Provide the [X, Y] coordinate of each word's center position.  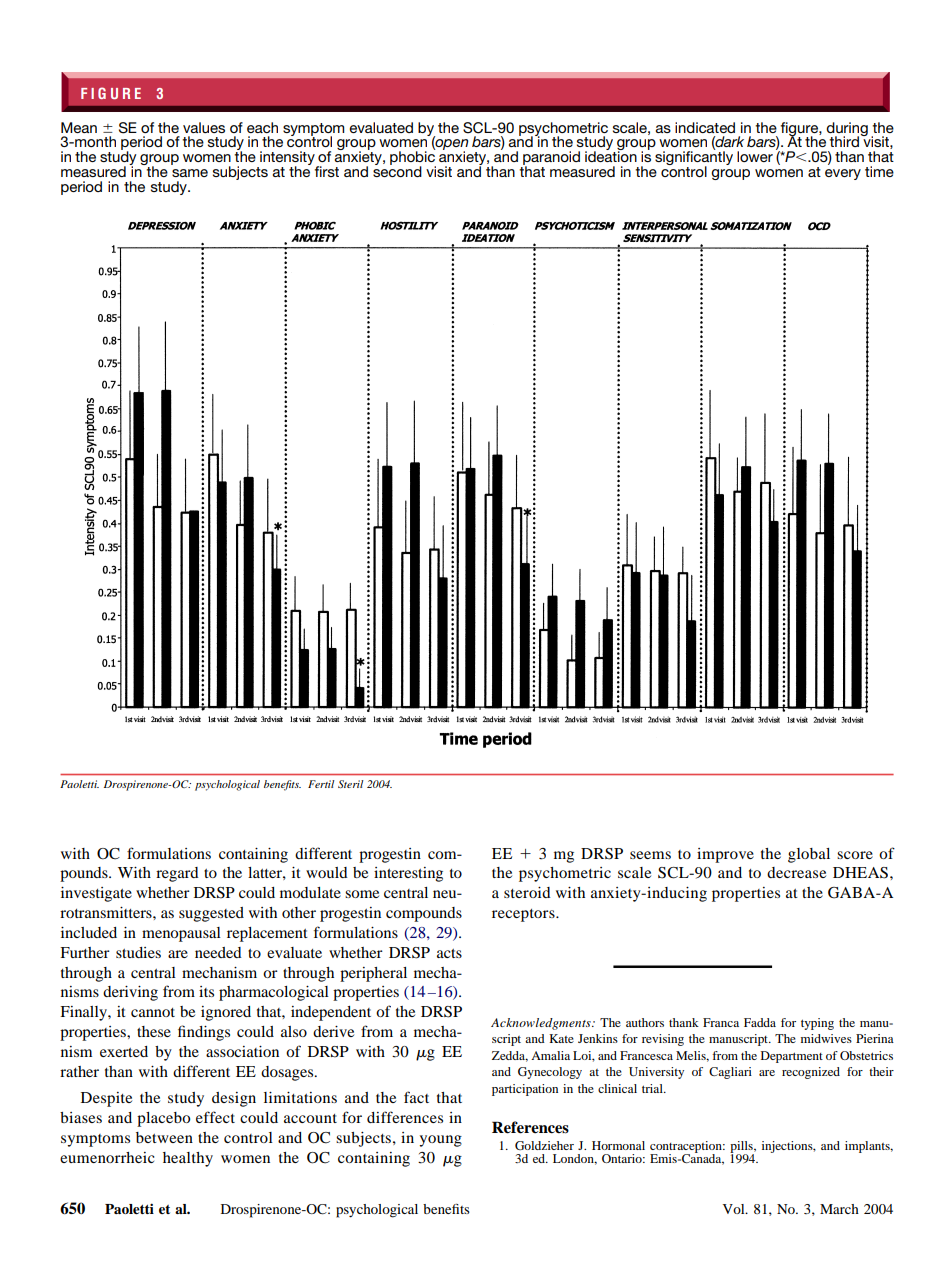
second [397, 170]
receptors [524, 915]
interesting [408, 874]
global [809, 855]
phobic [413, 158]
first [327, 171]
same [190, 173]
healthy [188, 1159]
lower [755, 156]
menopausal [181, 934]
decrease [796, 872]
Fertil [321, 784]
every [843, 174]
